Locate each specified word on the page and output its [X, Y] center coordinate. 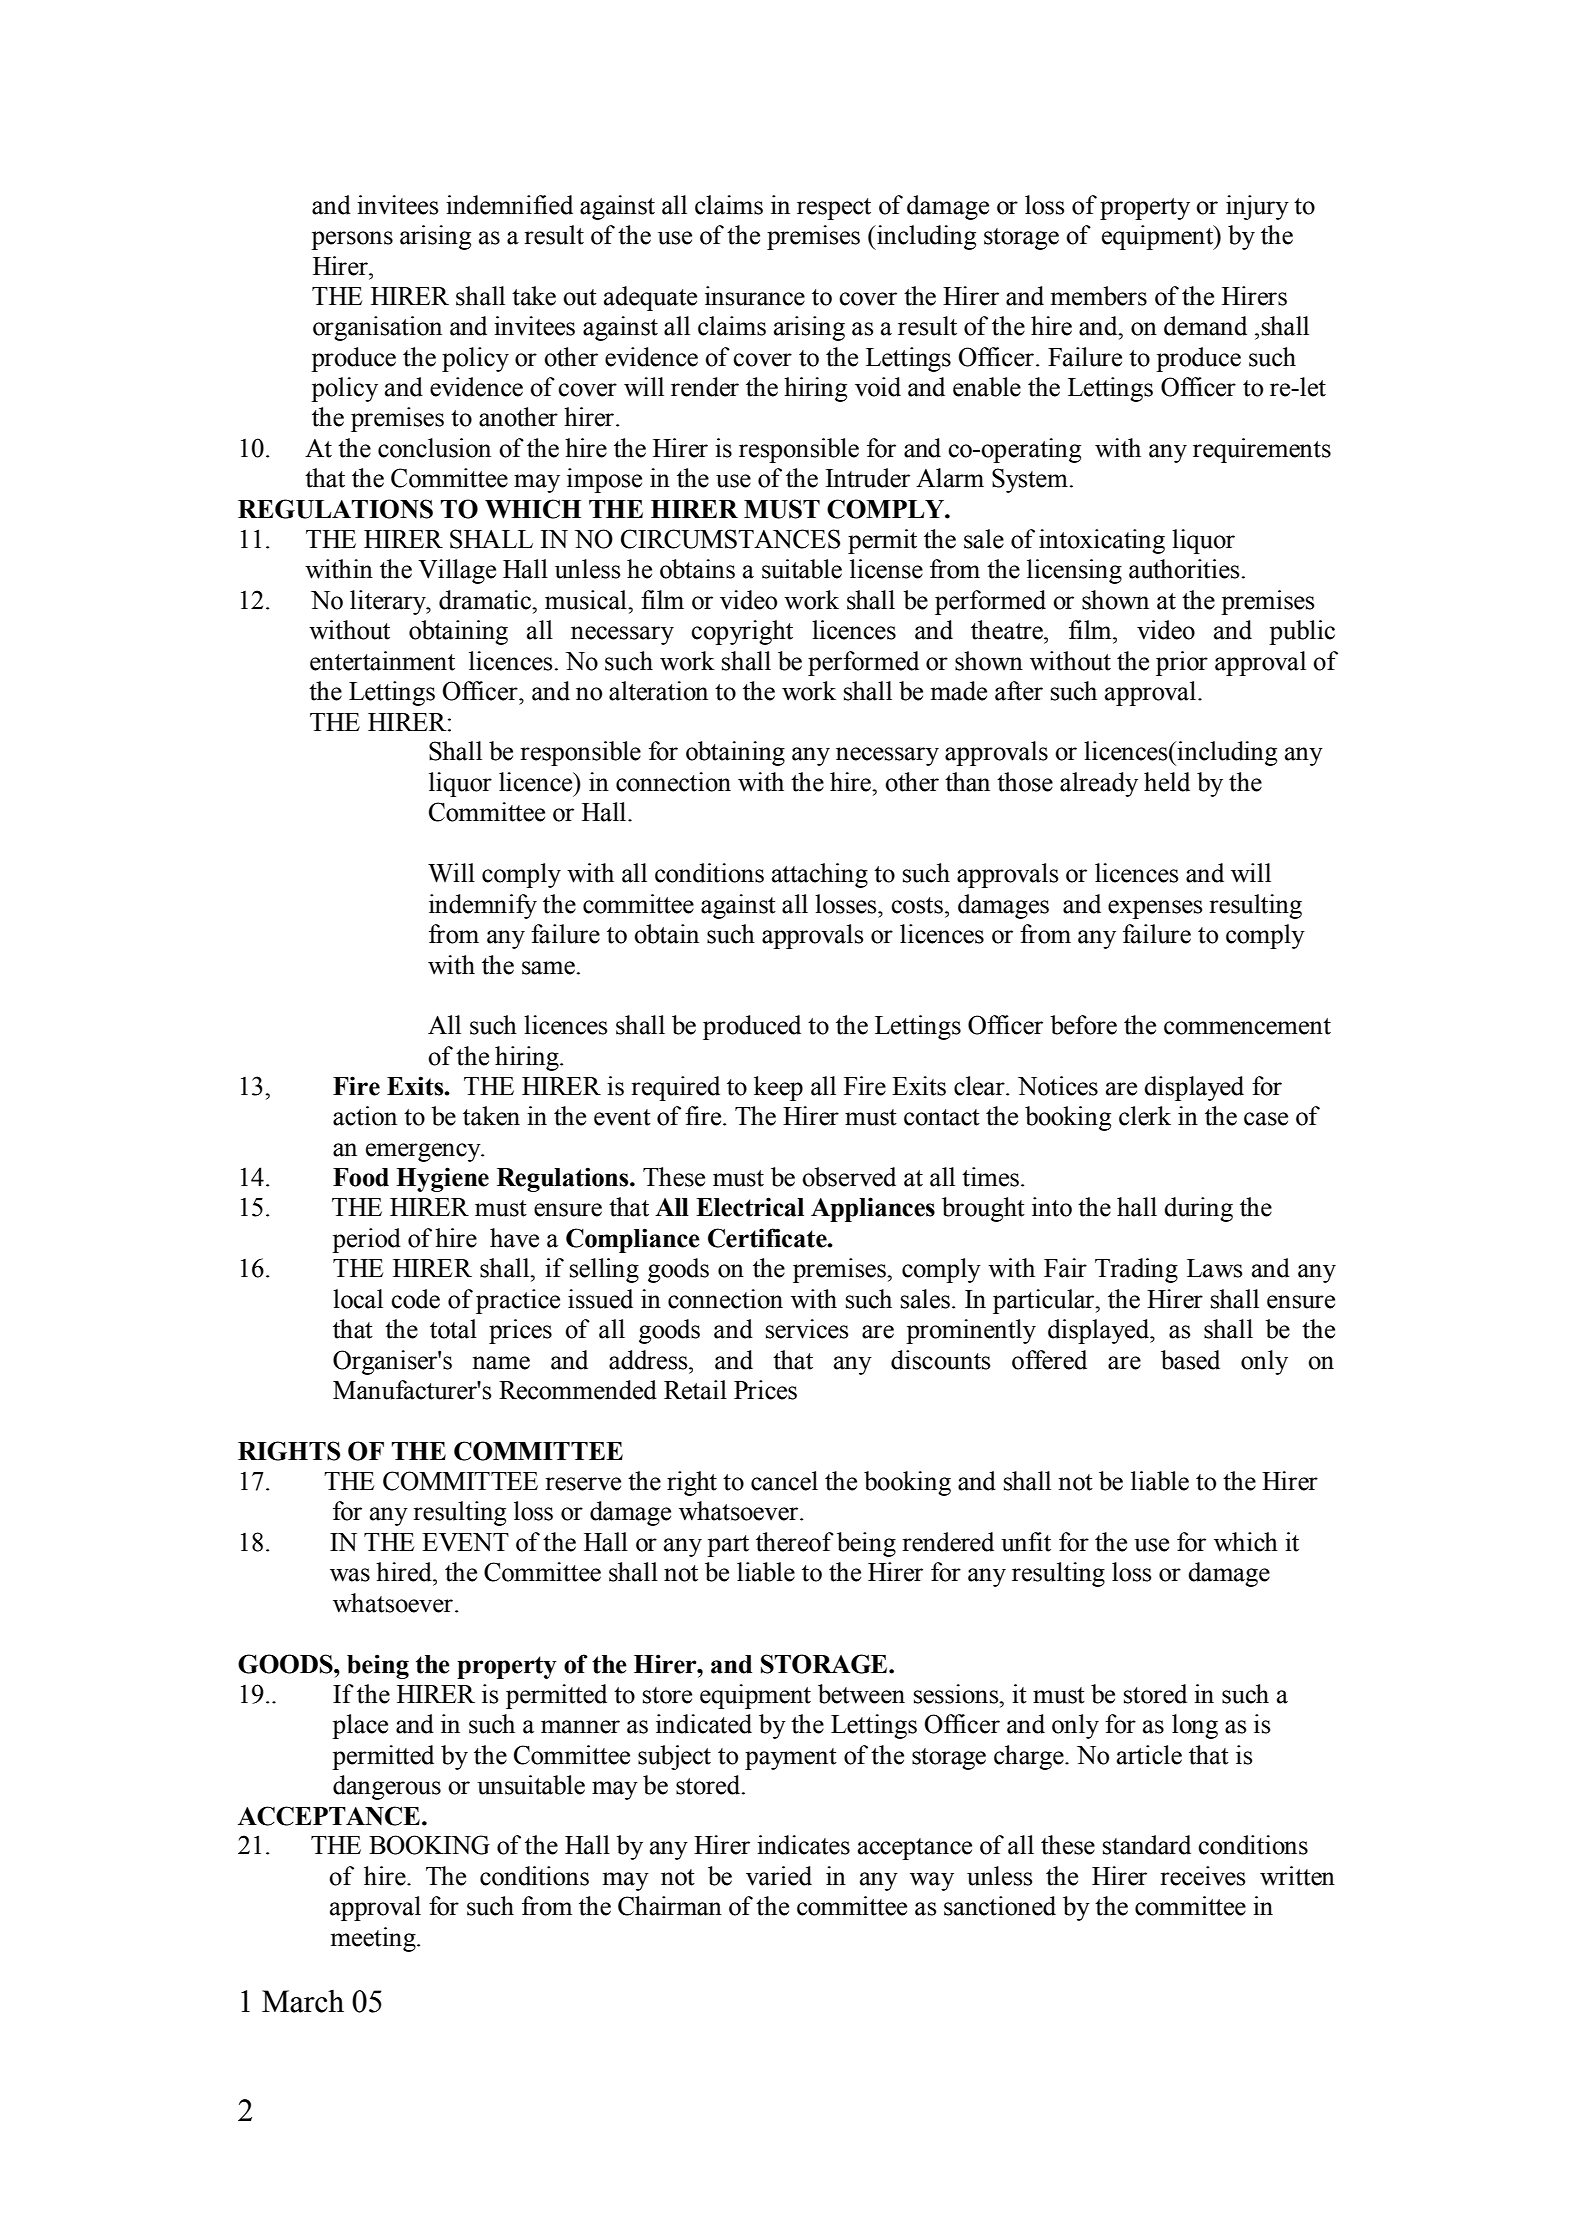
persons [352, 240]
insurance [755, 296]
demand [1205, 326]
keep [778, 1088]
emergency [424, 1152]
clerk [1145, 1116]
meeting [374, 1939]
